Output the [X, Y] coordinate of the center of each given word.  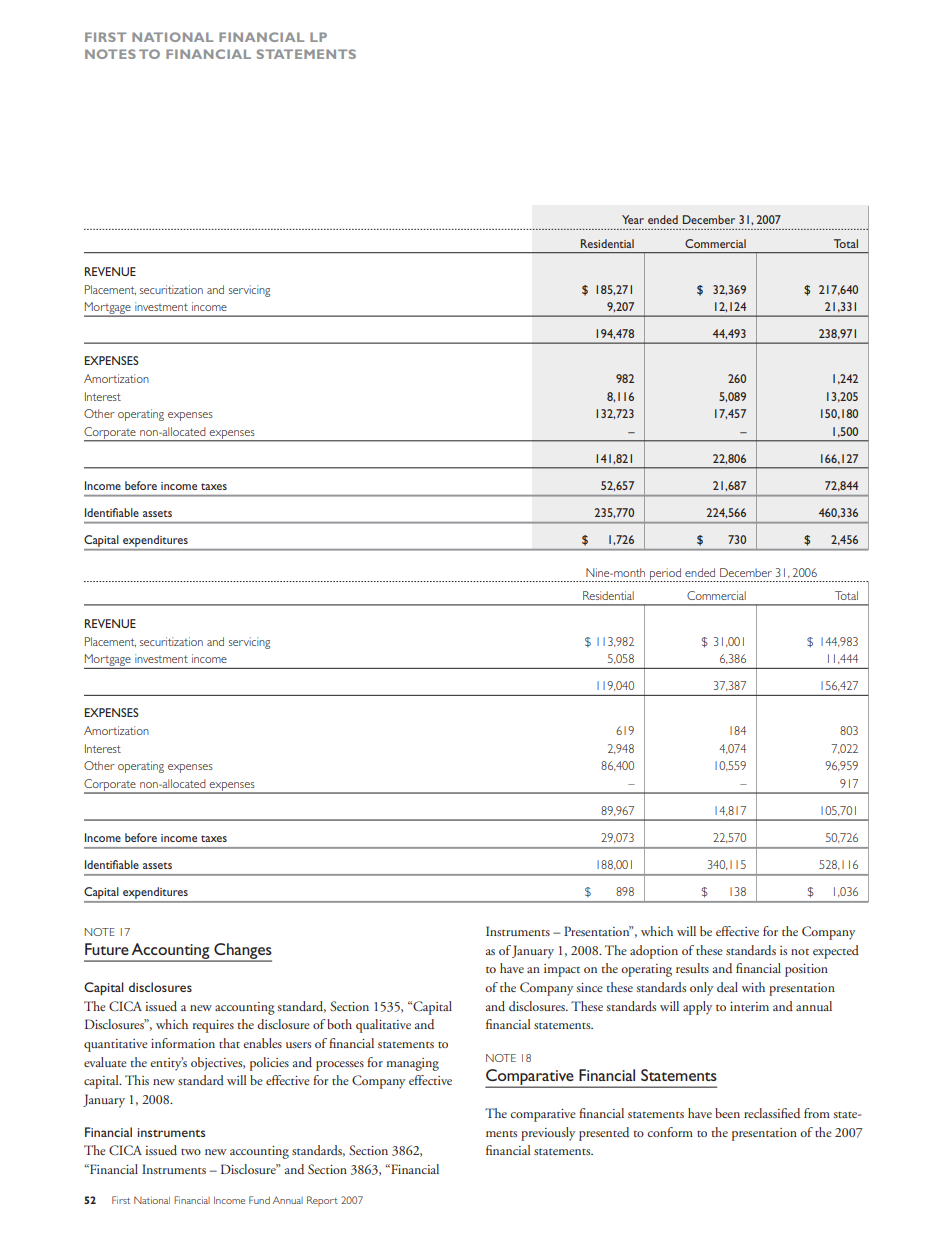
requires [213, 1026]
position [806, 970]
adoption [654, 952]
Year [633, 219]
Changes [242, 952]
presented [604, 1134]
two [191, 1152]
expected [836, 952]
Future [107, 949]
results [692, 968]
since [590, 987]
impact [562, 970]
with [753, 987]
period [665, 575]
